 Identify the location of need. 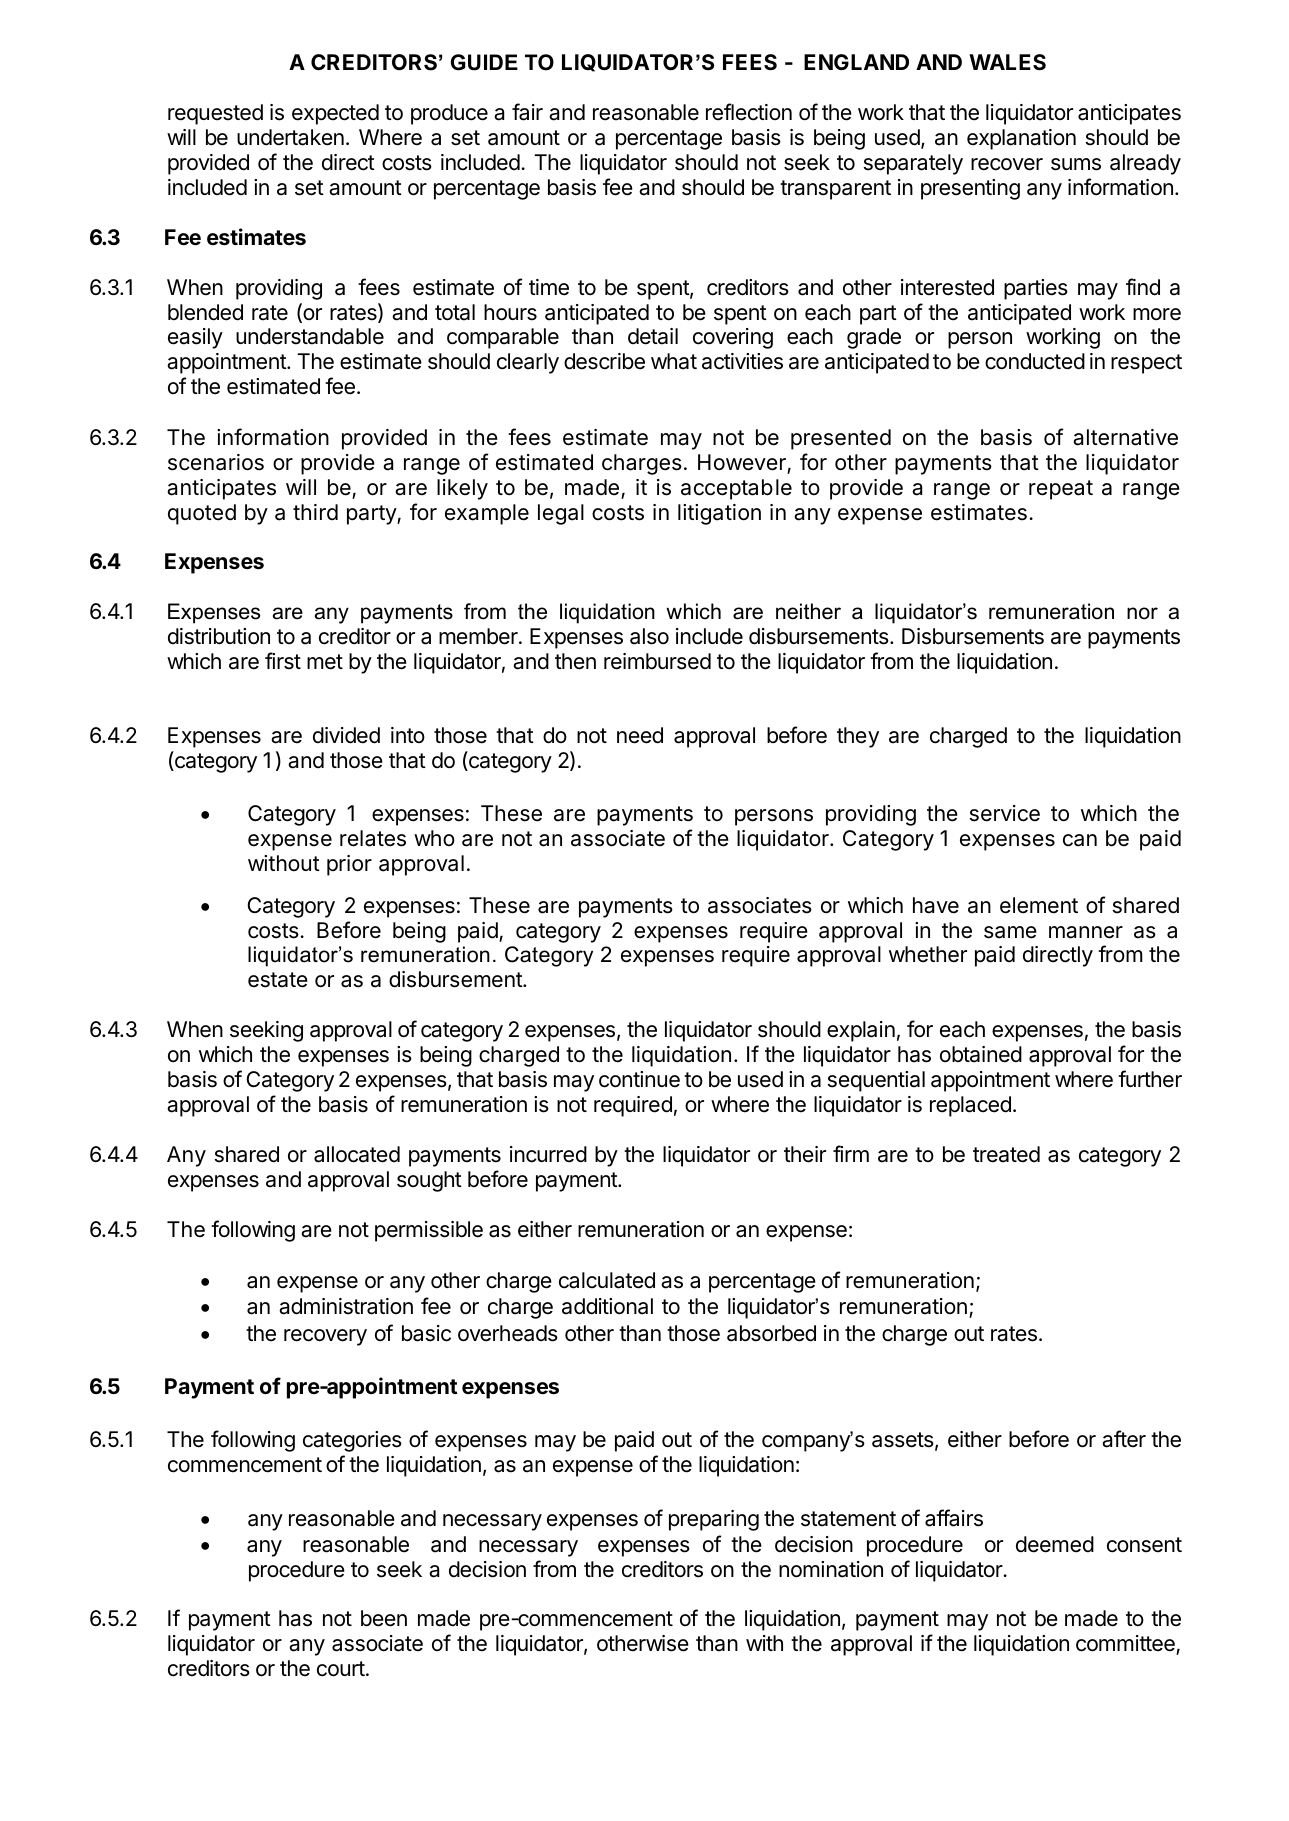
(640, 735).
